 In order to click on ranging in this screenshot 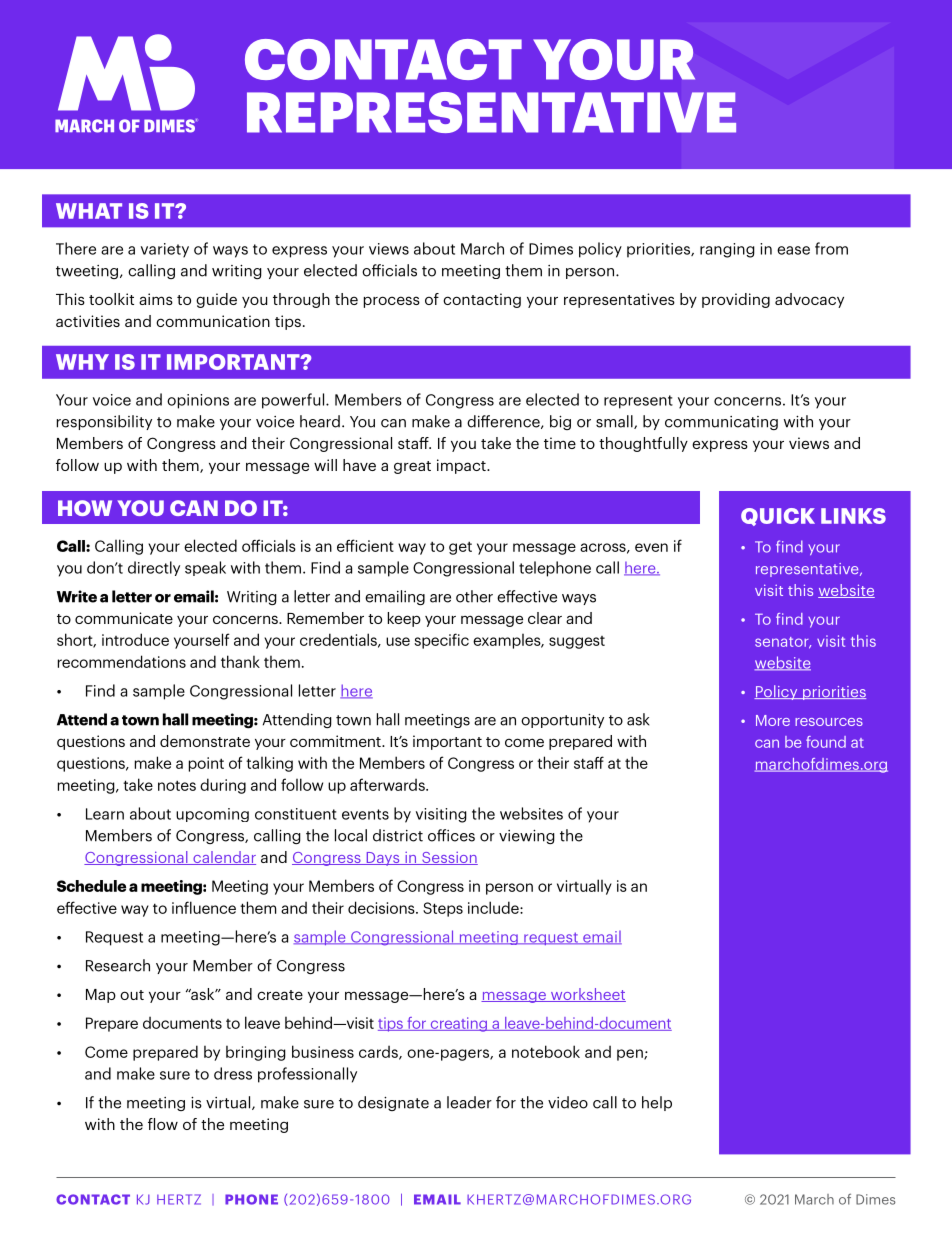, I will do `click(727, 250)`.
